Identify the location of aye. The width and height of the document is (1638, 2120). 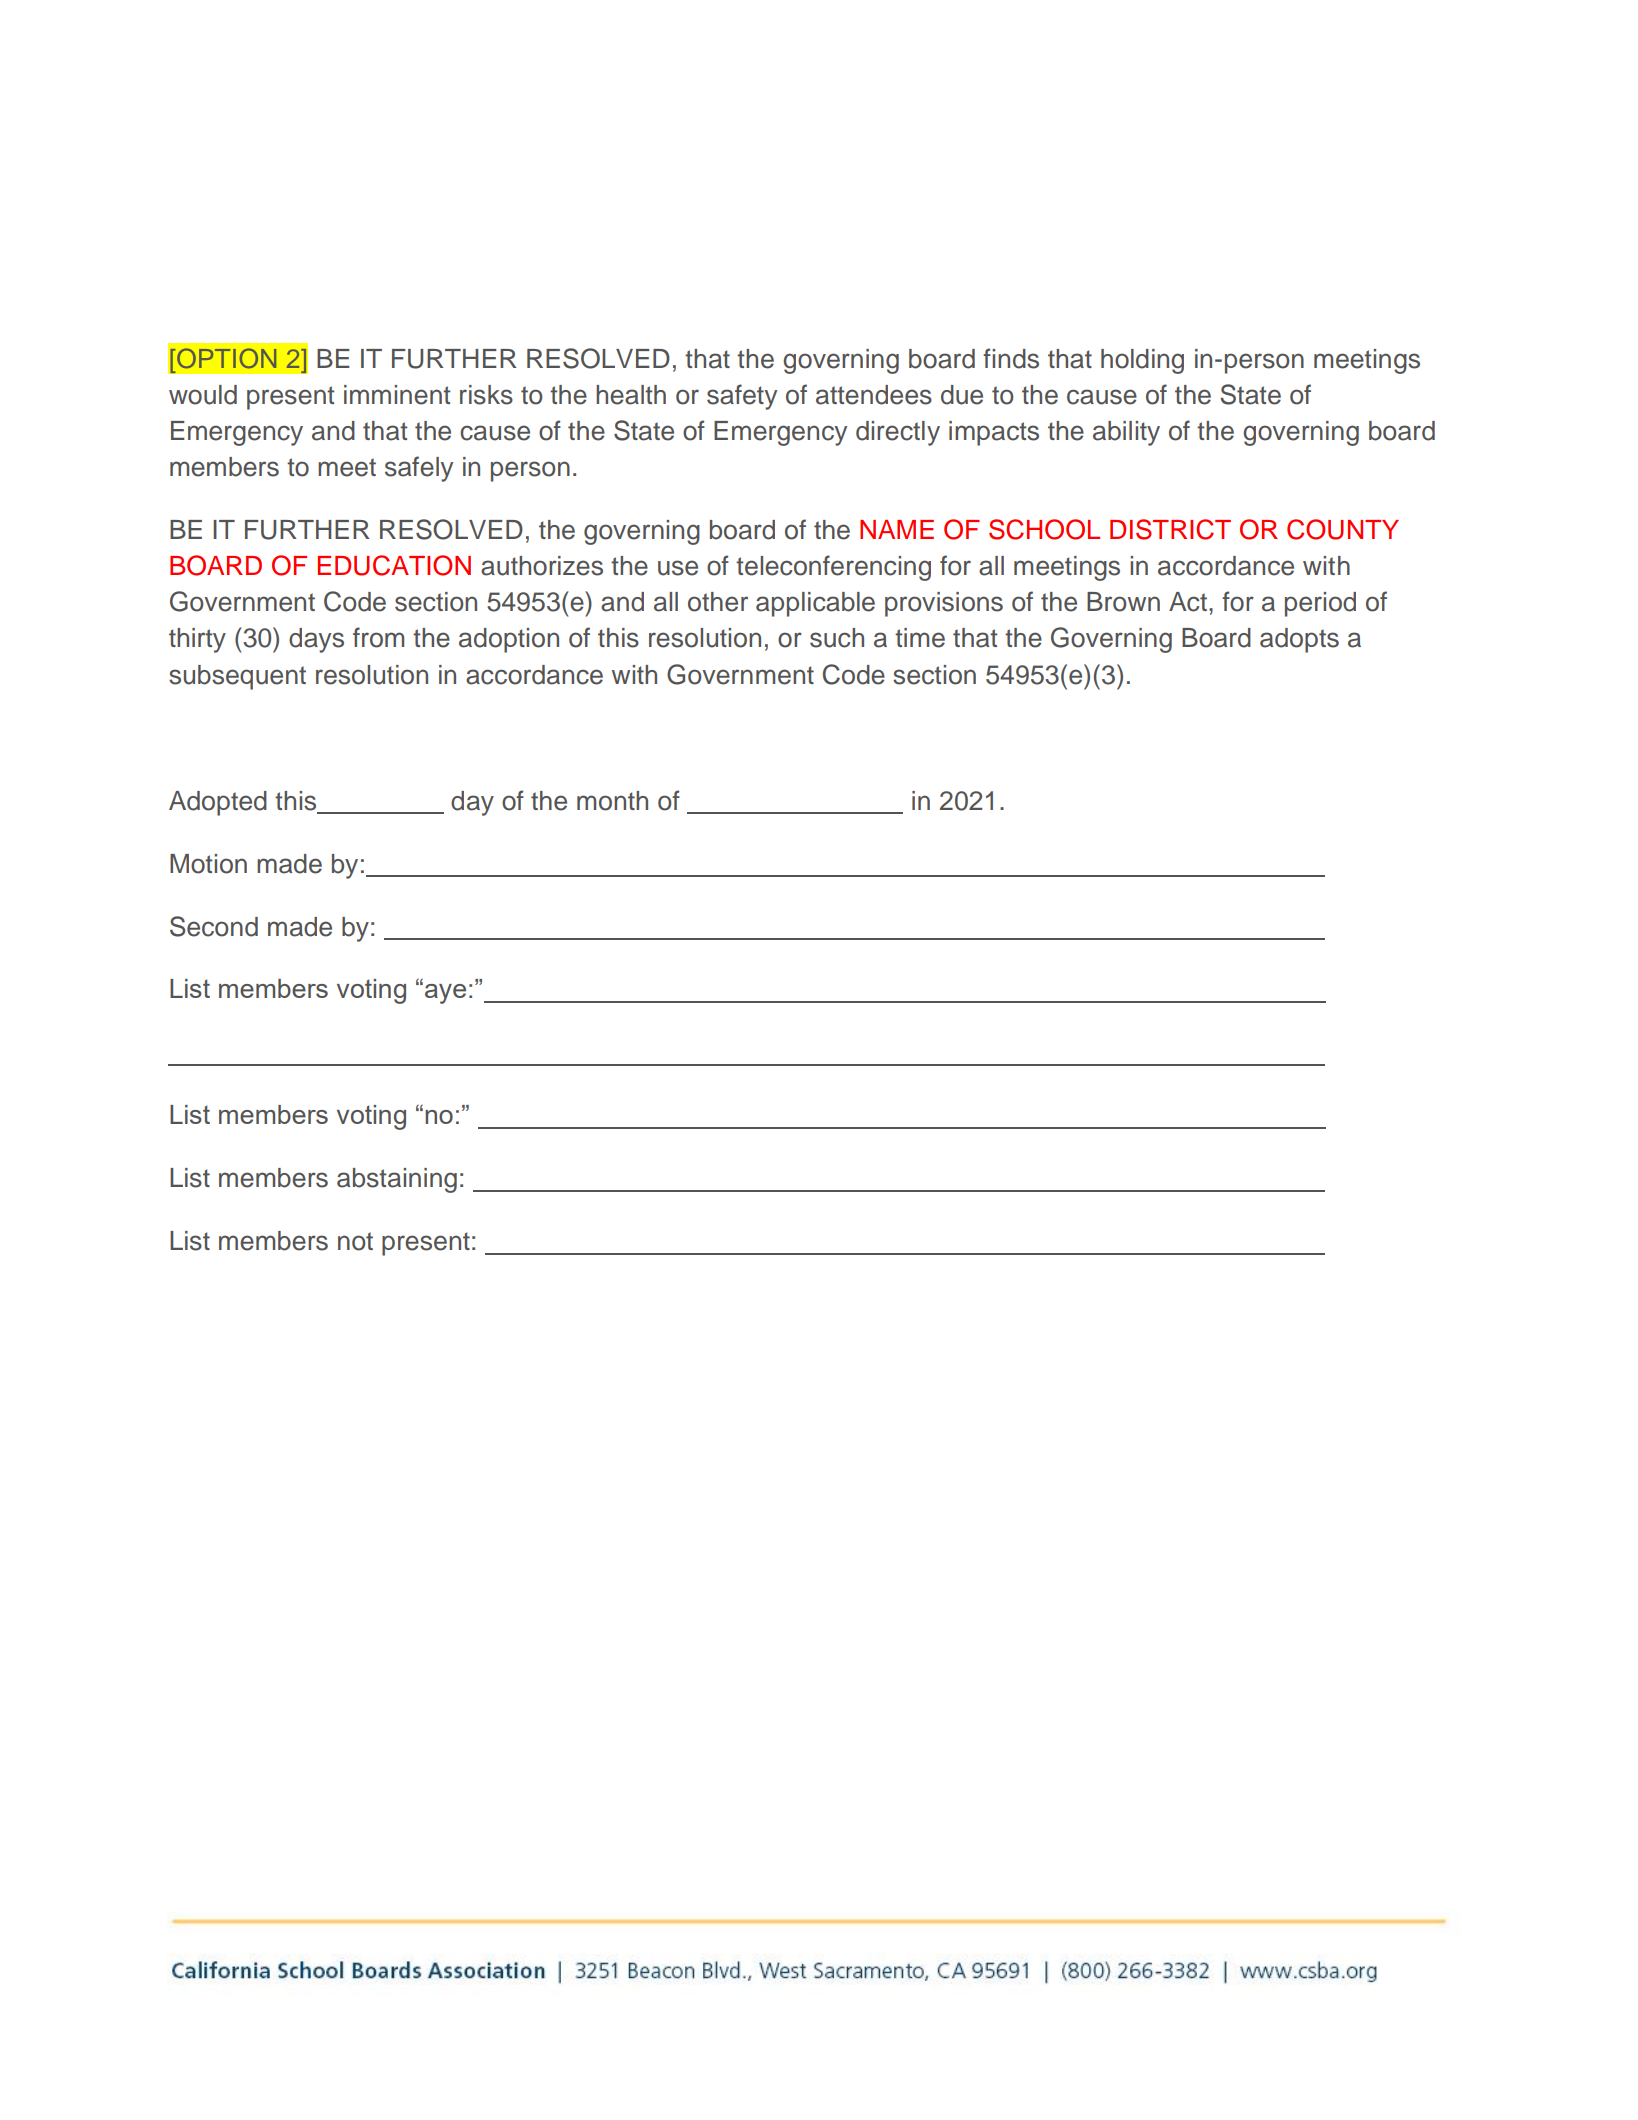
(445, 994).
